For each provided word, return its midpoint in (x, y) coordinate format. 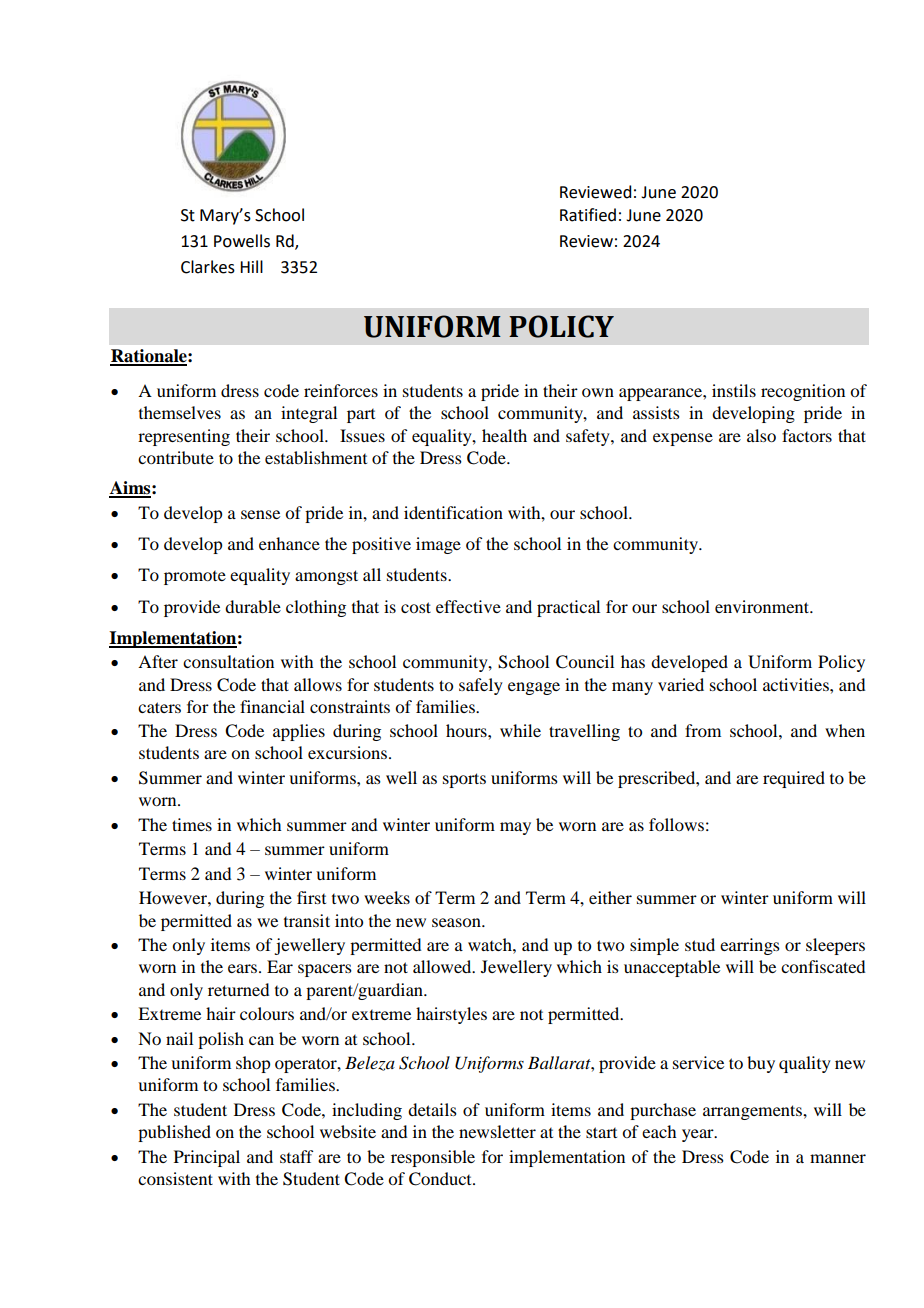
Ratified (588, 215)
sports (464, 780)
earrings (750, 946)
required (794, 779)
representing (184, 437)
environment (763, 606)
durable (253, 606)
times (192, 824)
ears (244, 968)
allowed (443, 966)
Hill (251, 266)
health (504, 435)
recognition (803, 392)
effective (468, 606)
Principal (207, 1158)
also (761, 435)
